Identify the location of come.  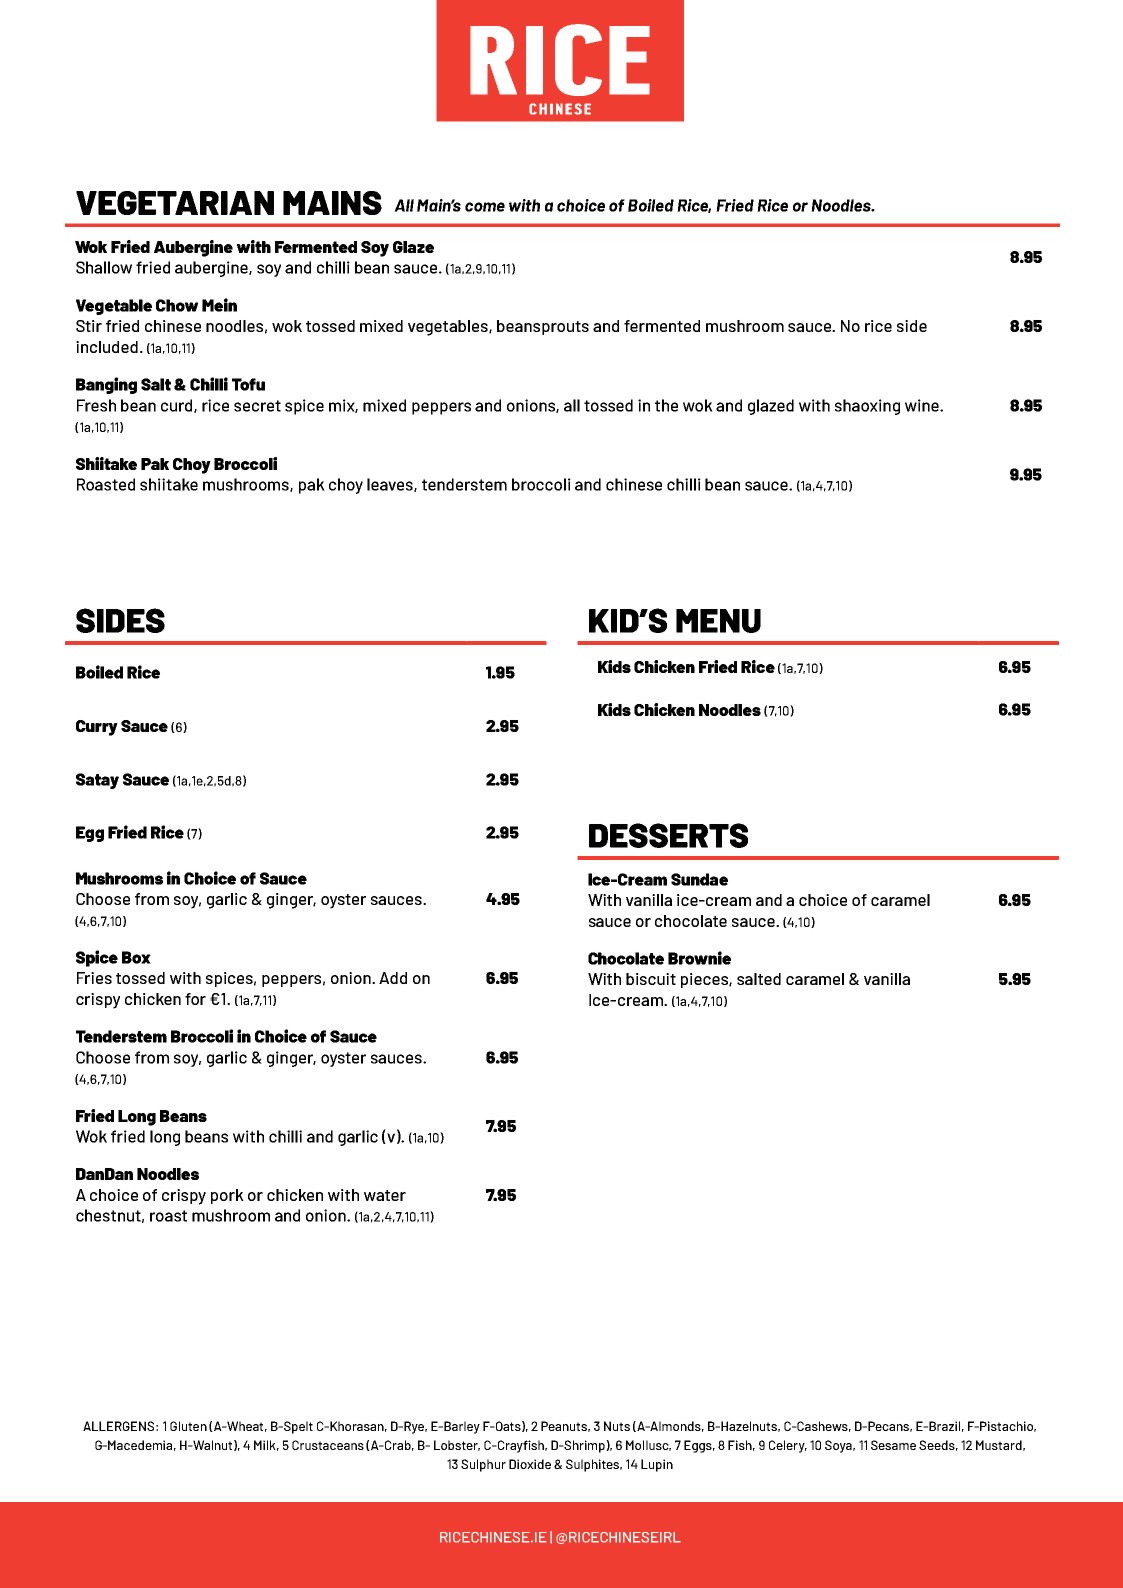
(485, 207).
